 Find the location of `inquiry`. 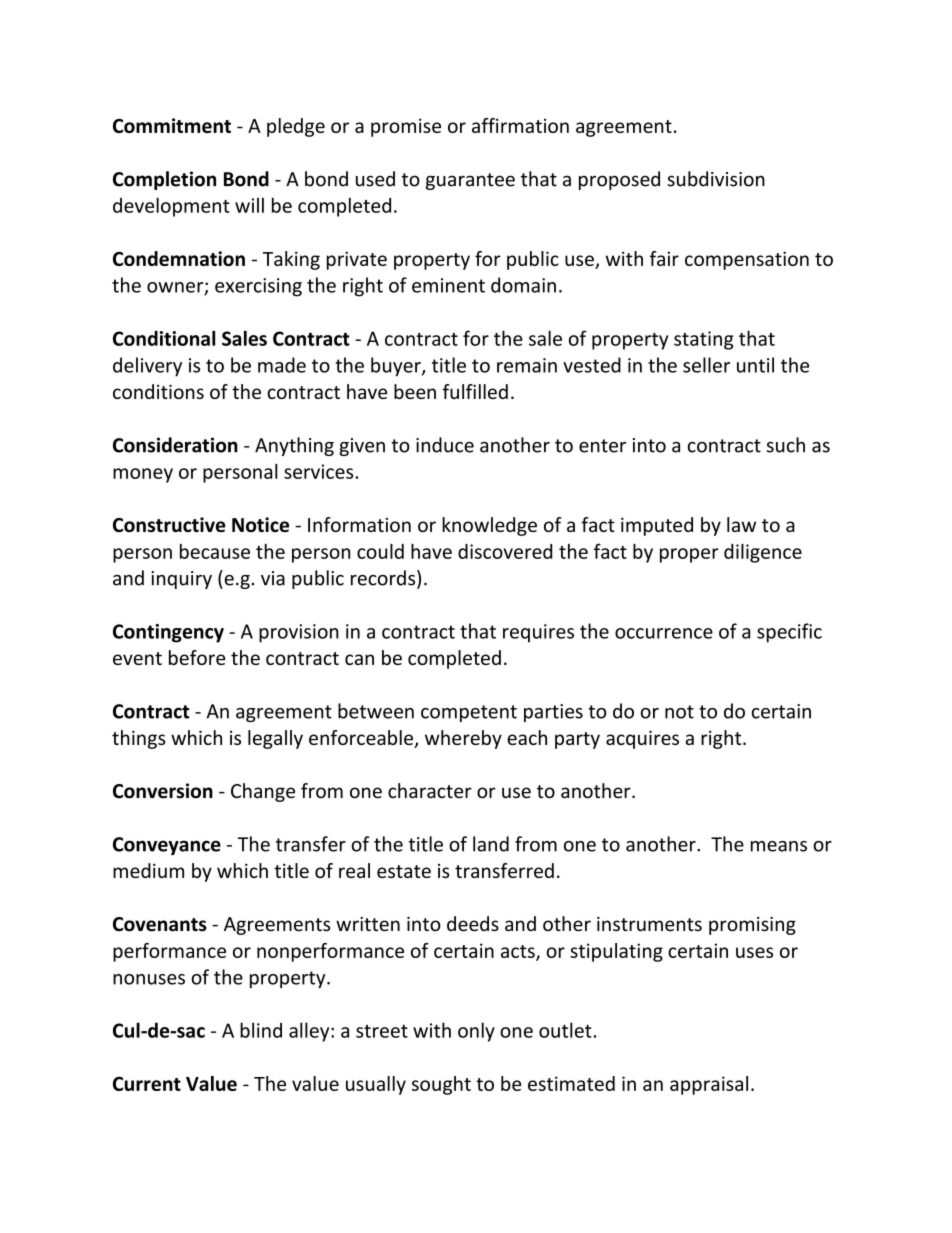

inquiry is located at coordinates (181, 580).
